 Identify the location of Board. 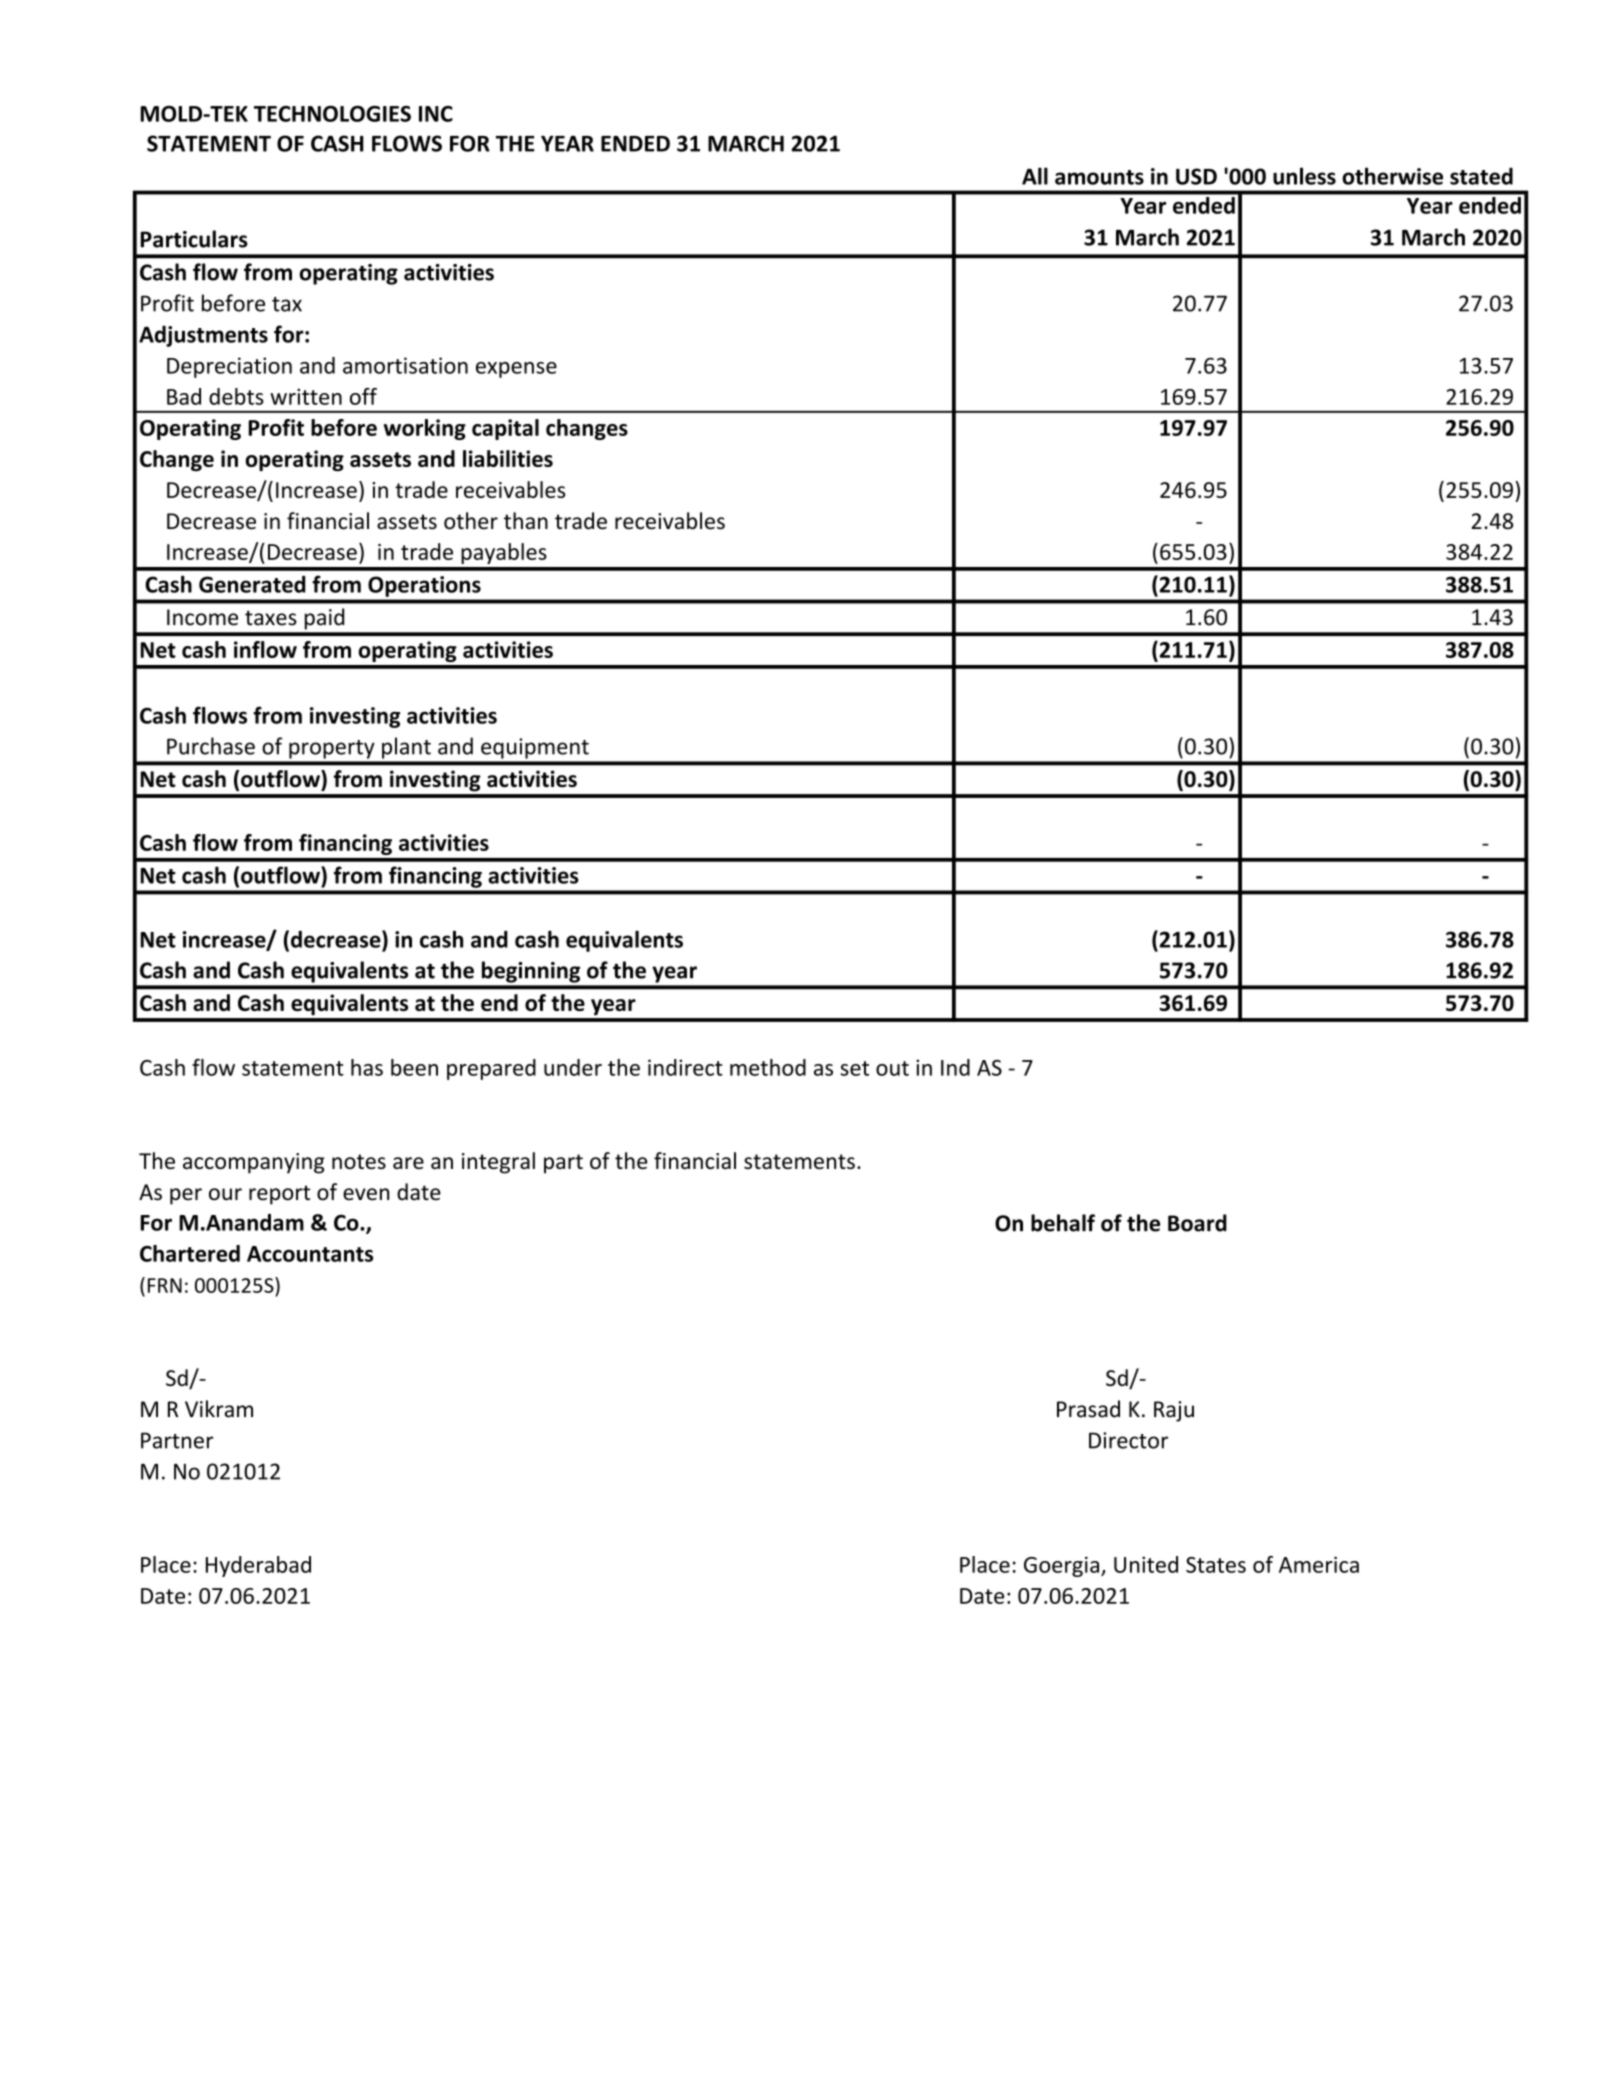
(1197, 1223).
